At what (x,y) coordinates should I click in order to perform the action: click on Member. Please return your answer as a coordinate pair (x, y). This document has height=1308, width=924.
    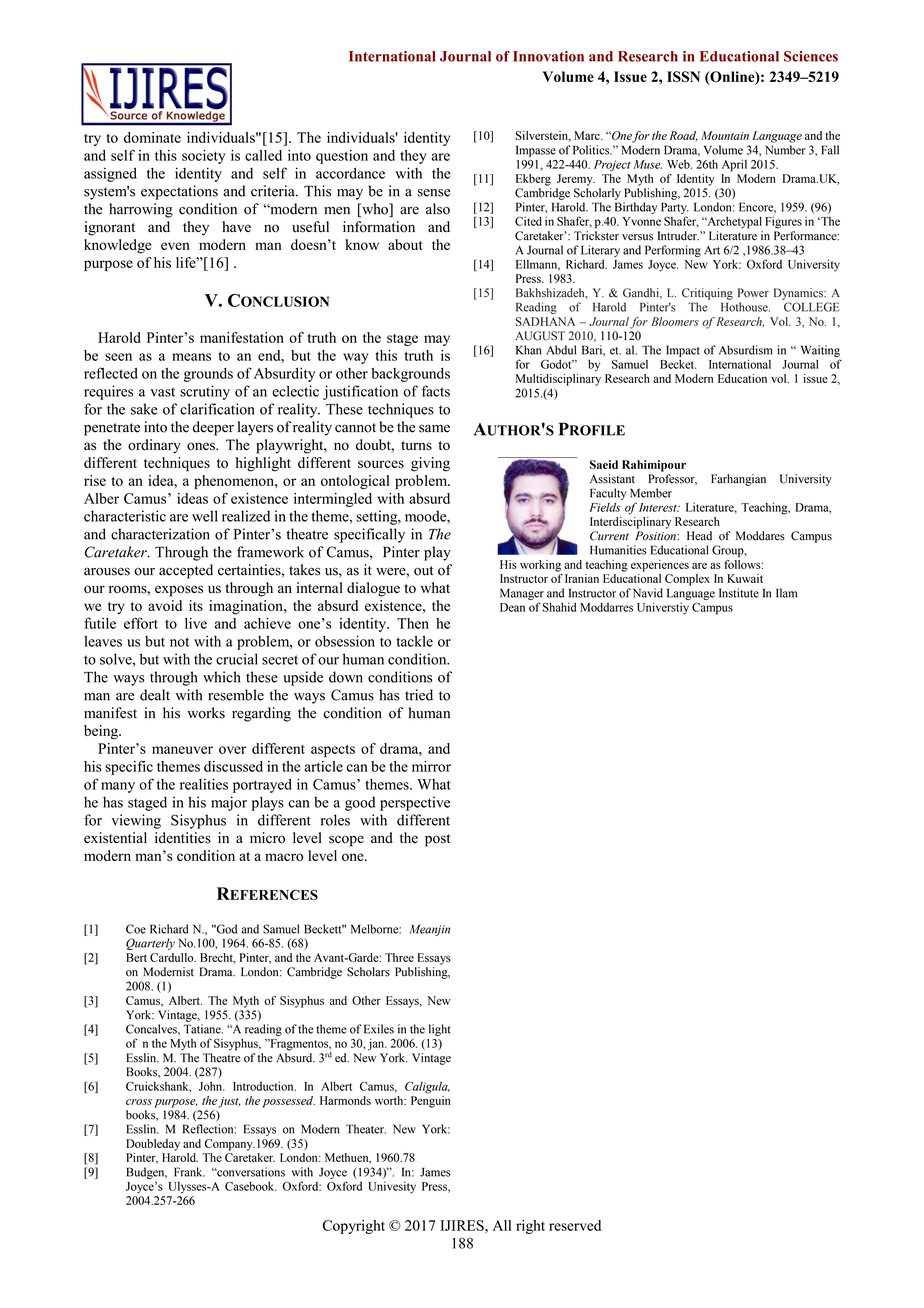
    Looking at the image, I should click on (651, 493).
